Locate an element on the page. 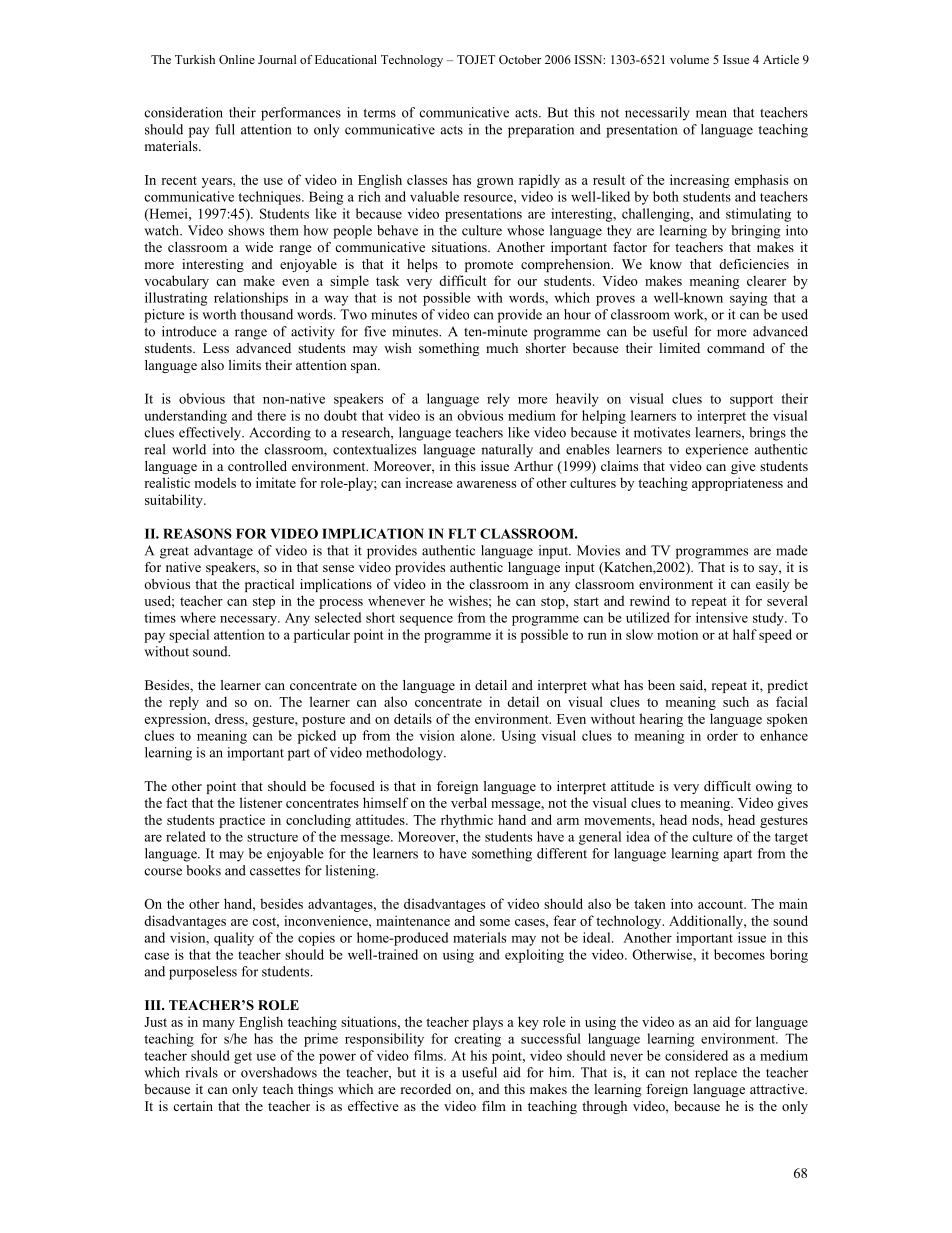  rely is located at coordinates (498, 400).
